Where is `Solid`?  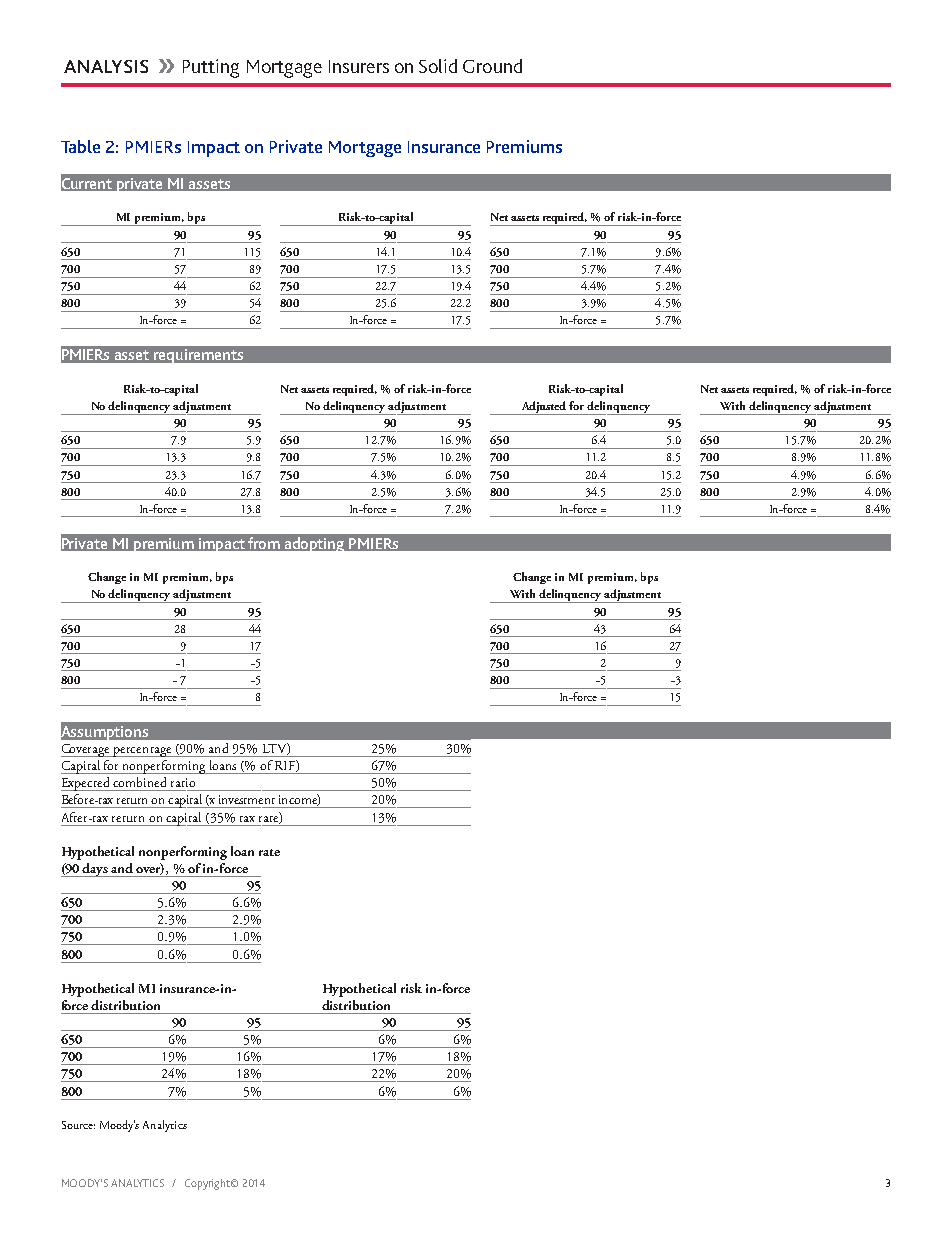
Solid is located at coordinates (438, 66).
